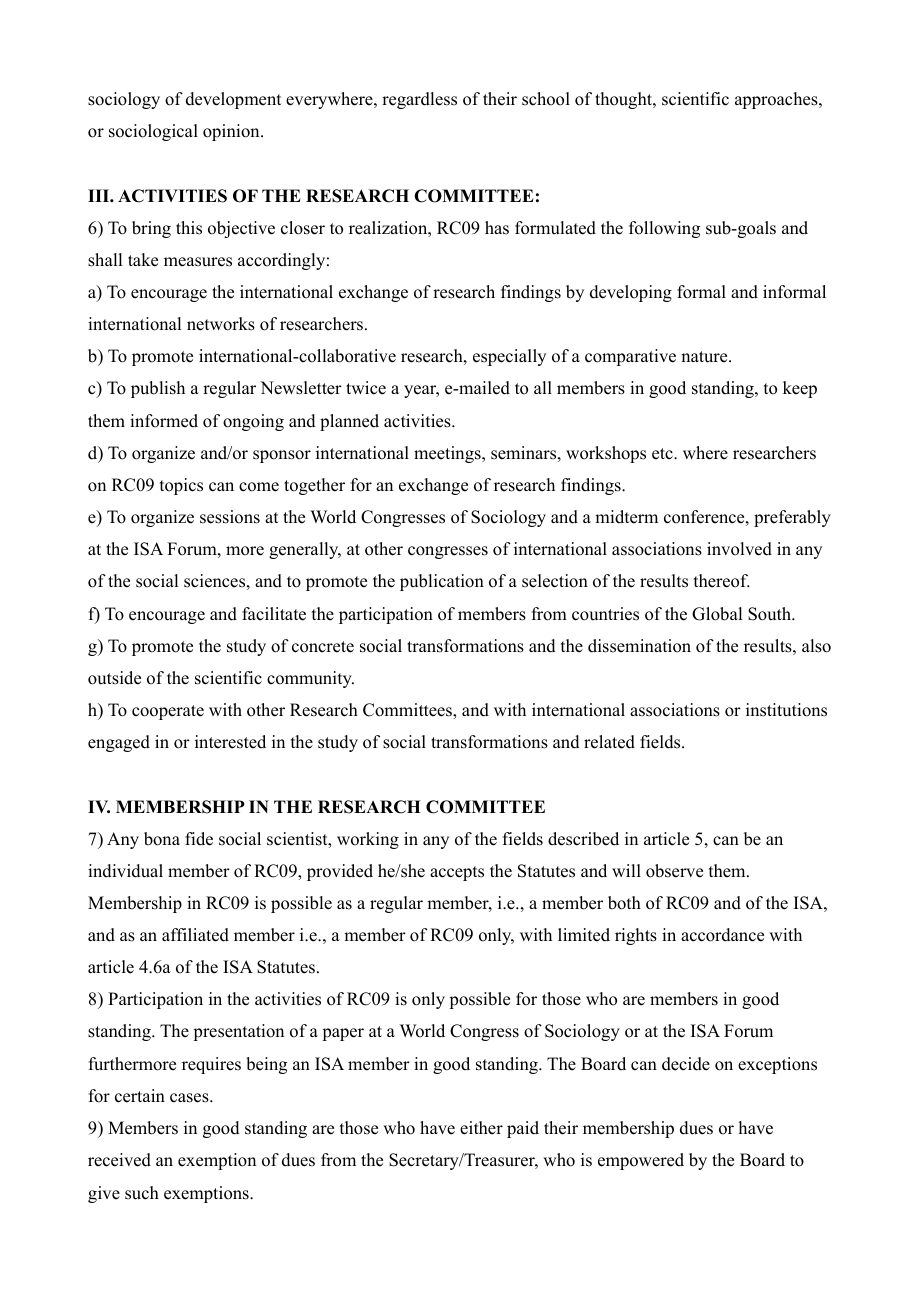 This screenshot has height=1308, width=924. What do you see at coordinates (142, 1193) in the screenshot?
I see `such` at bounding box center [142, 1193].
